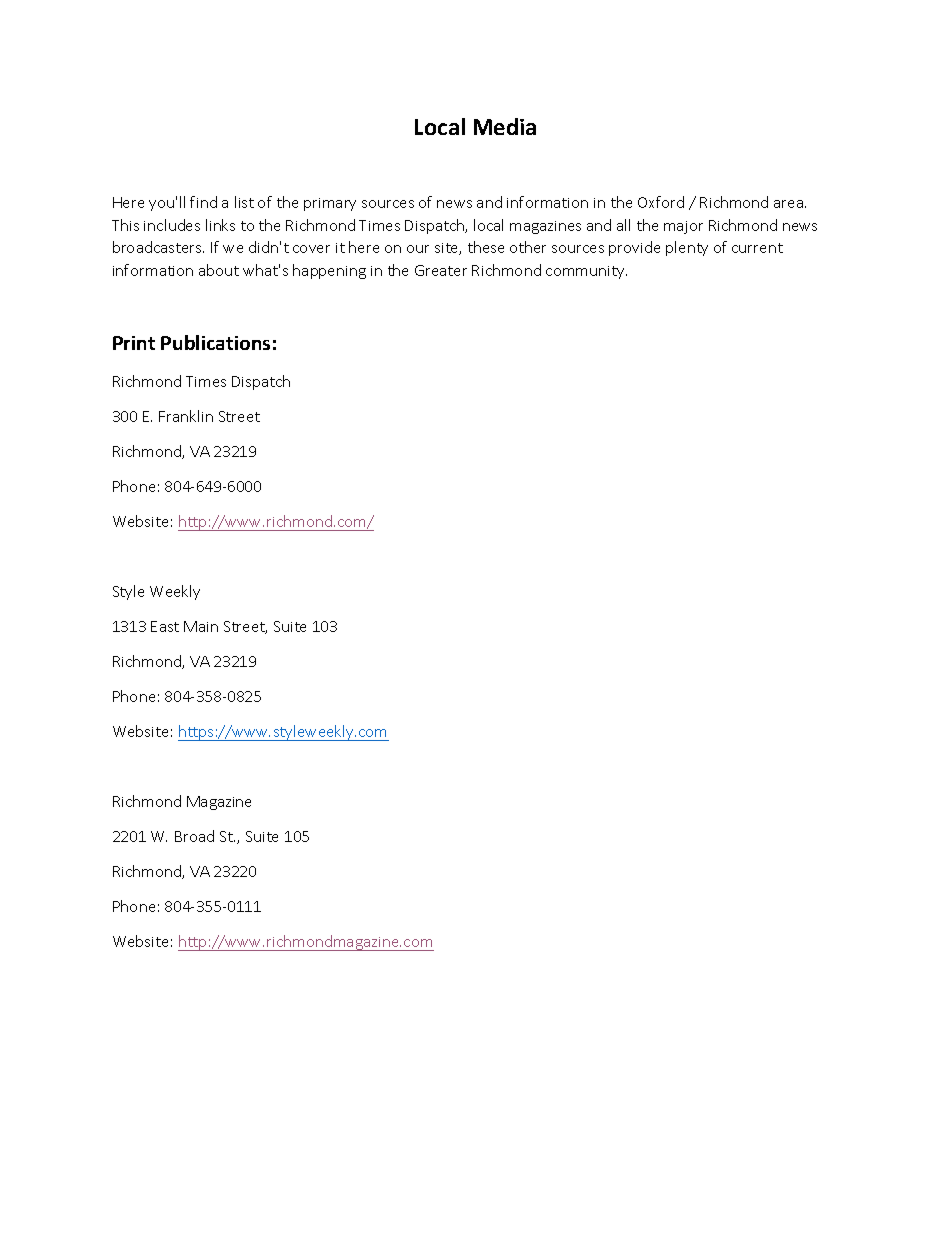 Image resolution: width=952 pixels, height=1233 pixels. What do you see at coordinates (201, 626) in the screenshot?
I see `Main` at bounding box center [201, 626].
